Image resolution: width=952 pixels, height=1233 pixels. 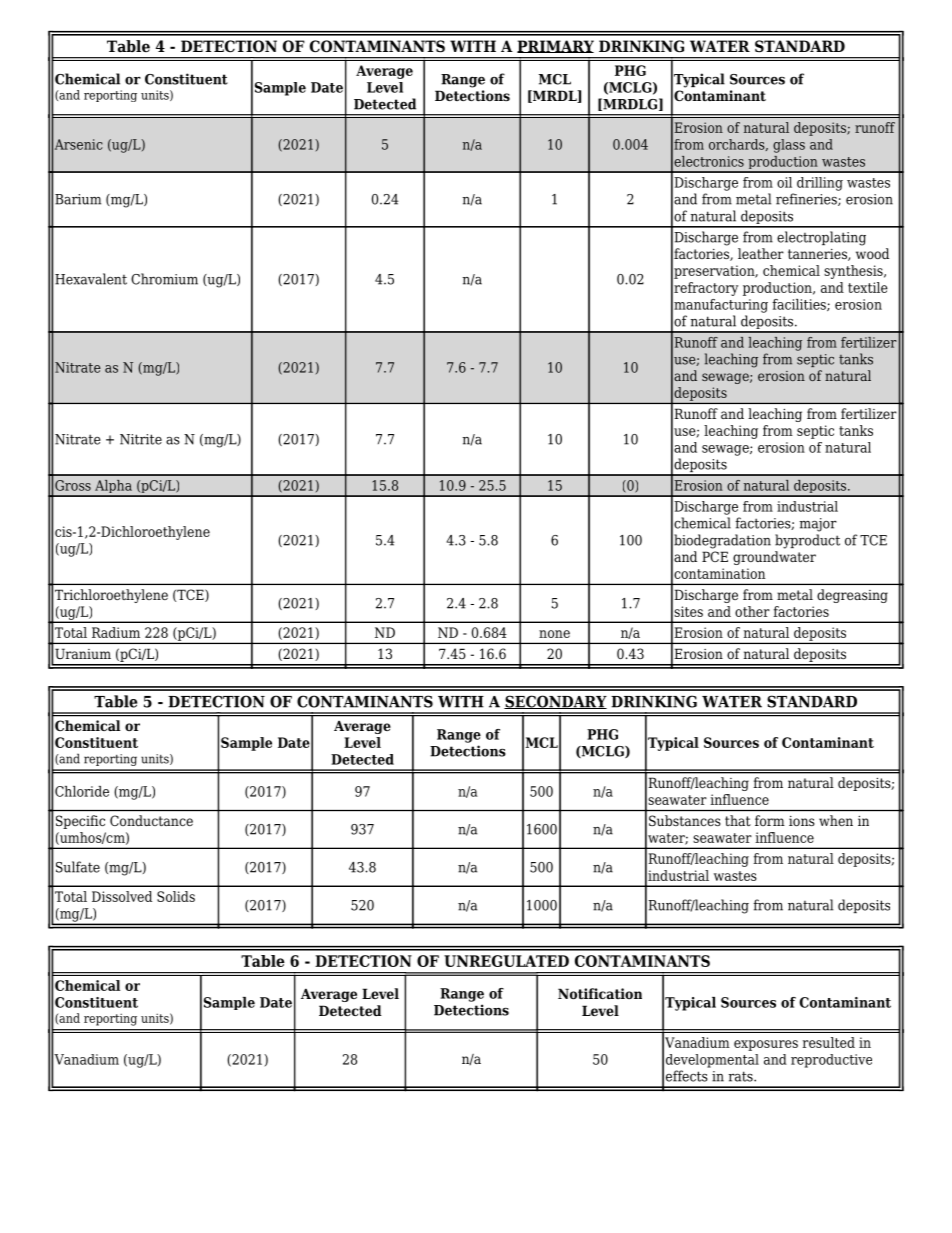 What do you see at coordinates (789, 146) in the screenshot?
I see `glass` at bounding box center [789, 146].
